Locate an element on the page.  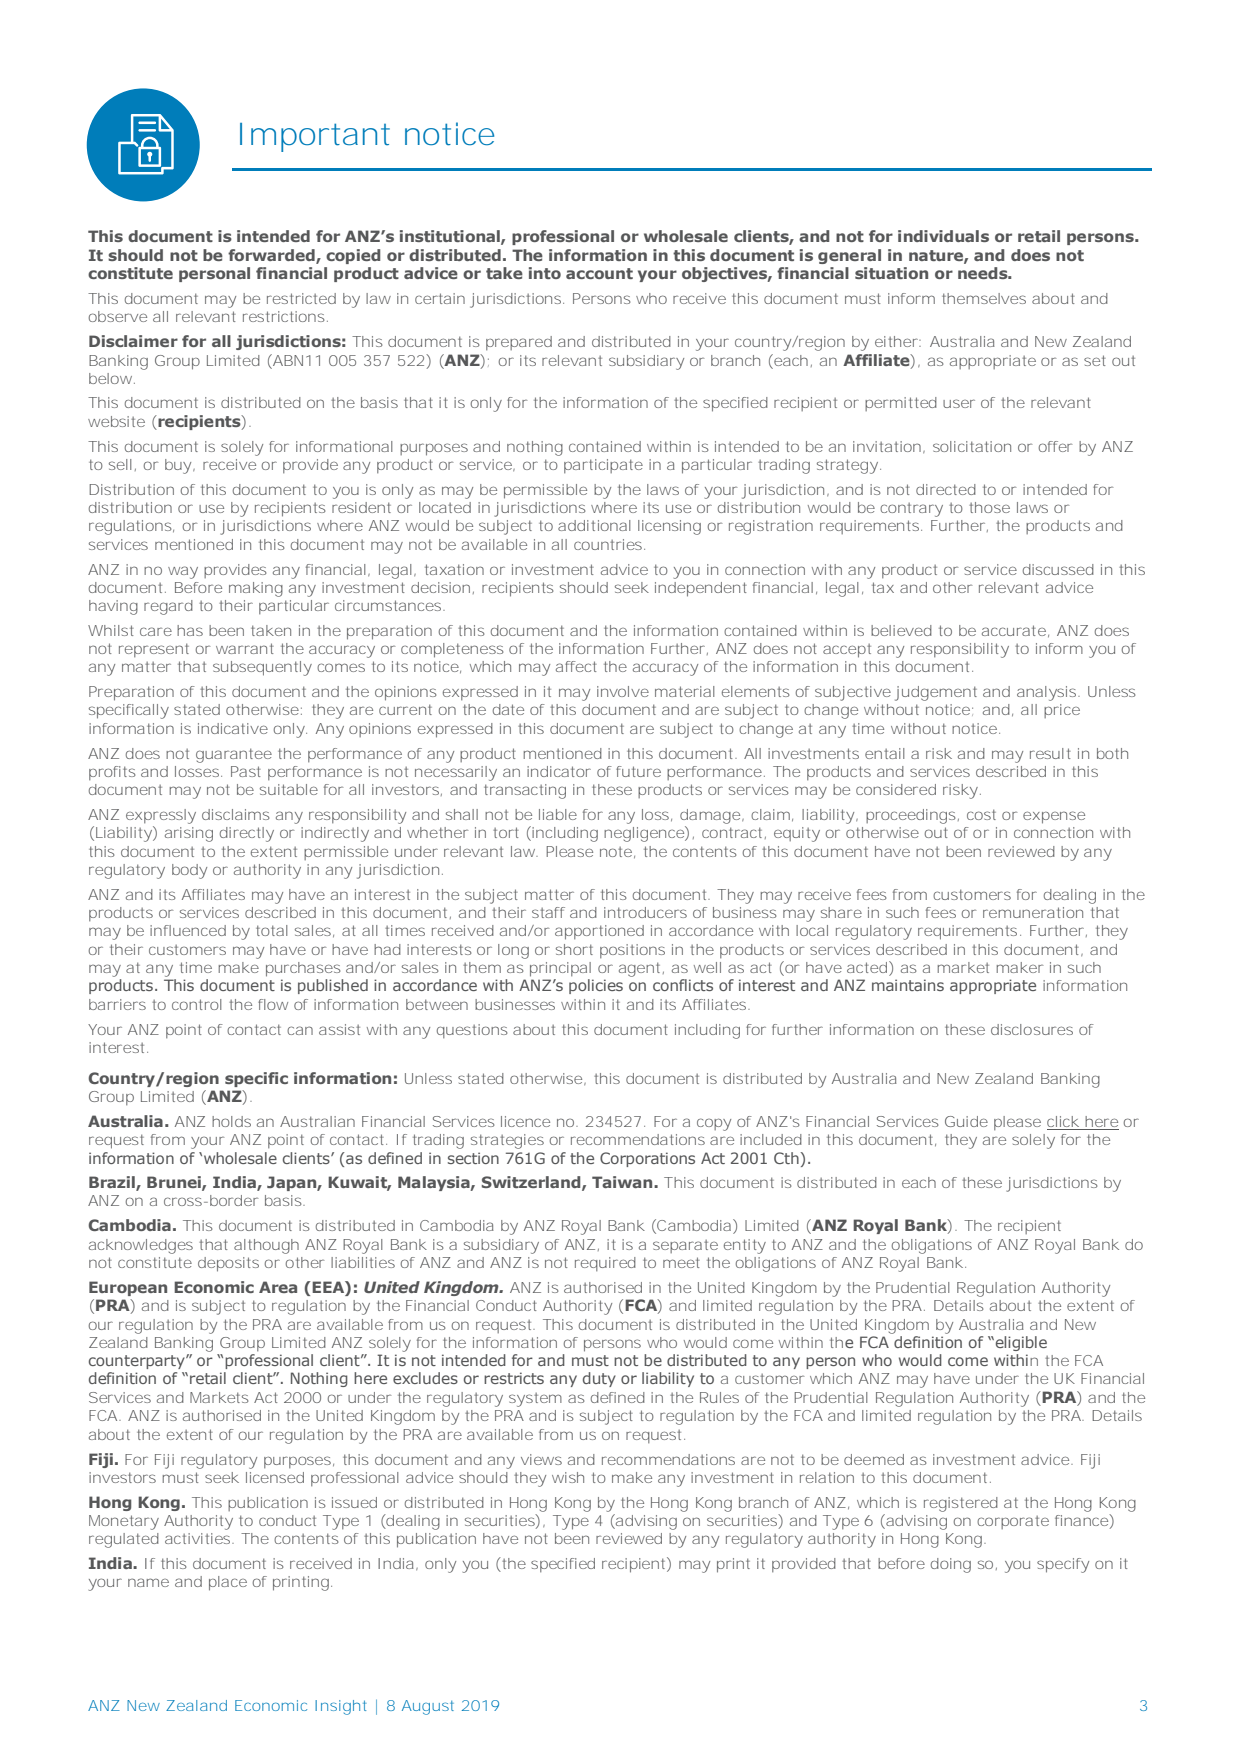
account is located at coordinates (599, 273).
